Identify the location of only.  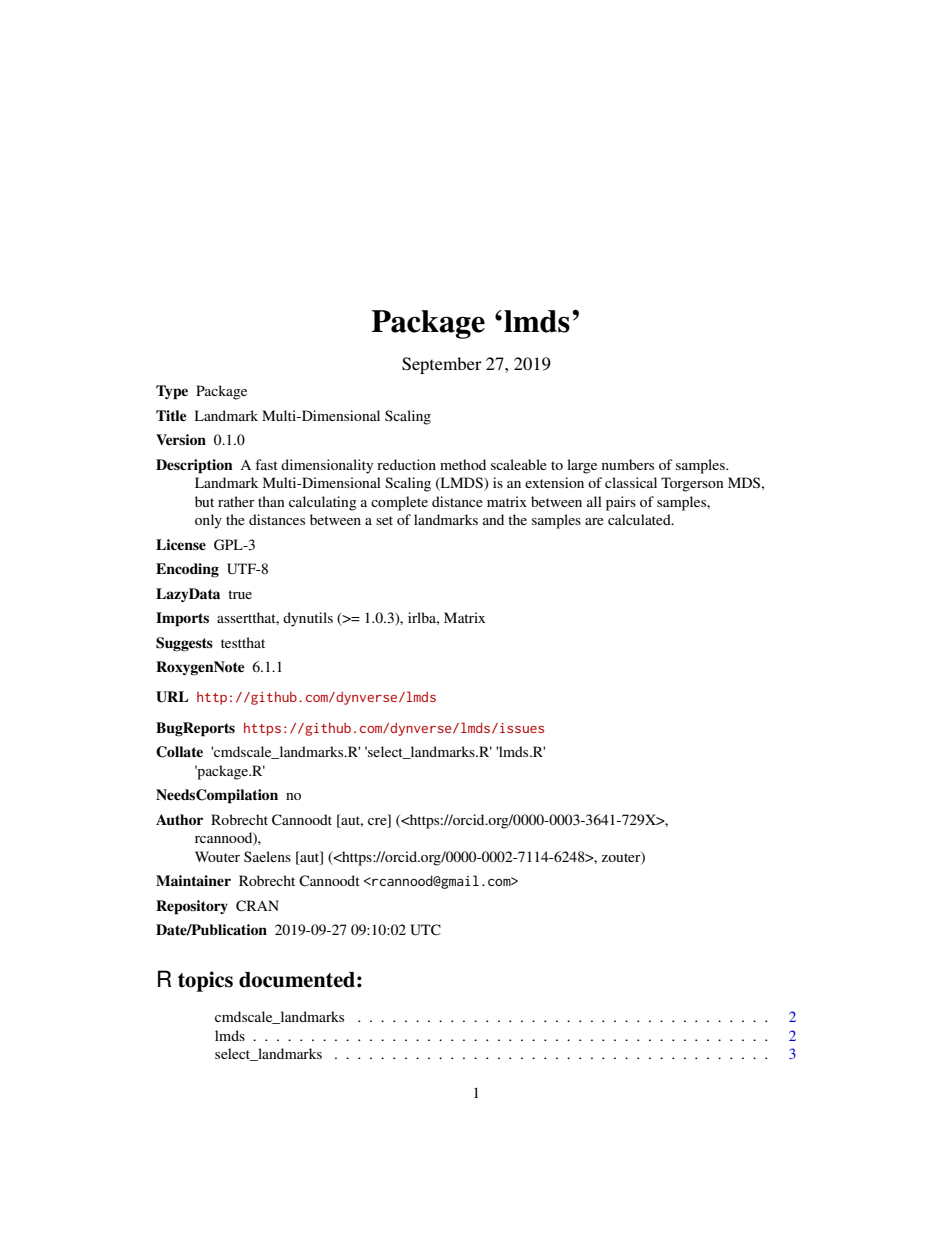
(208, 521).
